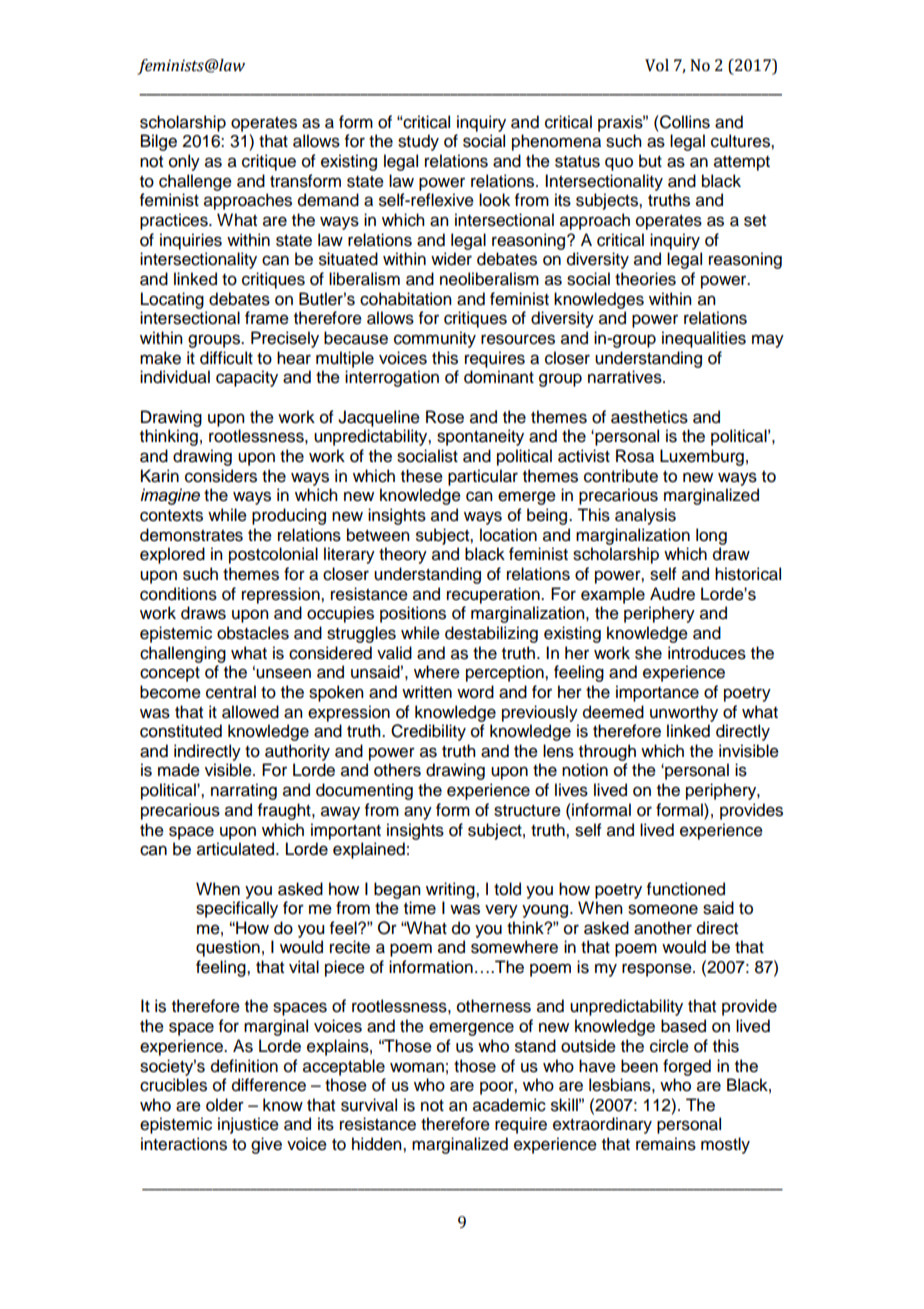 This screenshot has height=1309, width=924. I want to click on Collins, so click(684, 122).
